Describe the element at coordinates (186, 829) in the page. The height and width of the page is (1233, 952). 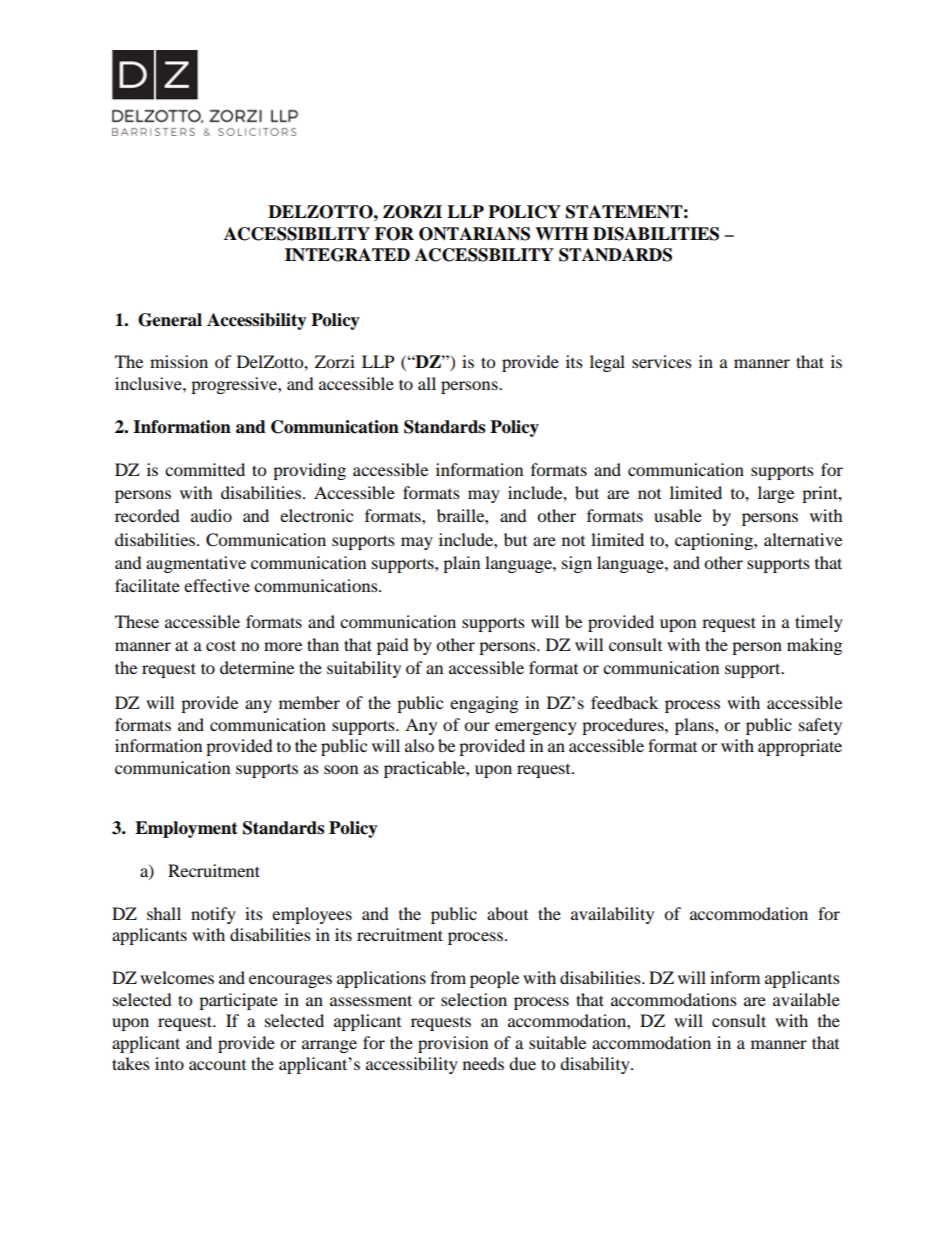
I see `Employment` at that location.
